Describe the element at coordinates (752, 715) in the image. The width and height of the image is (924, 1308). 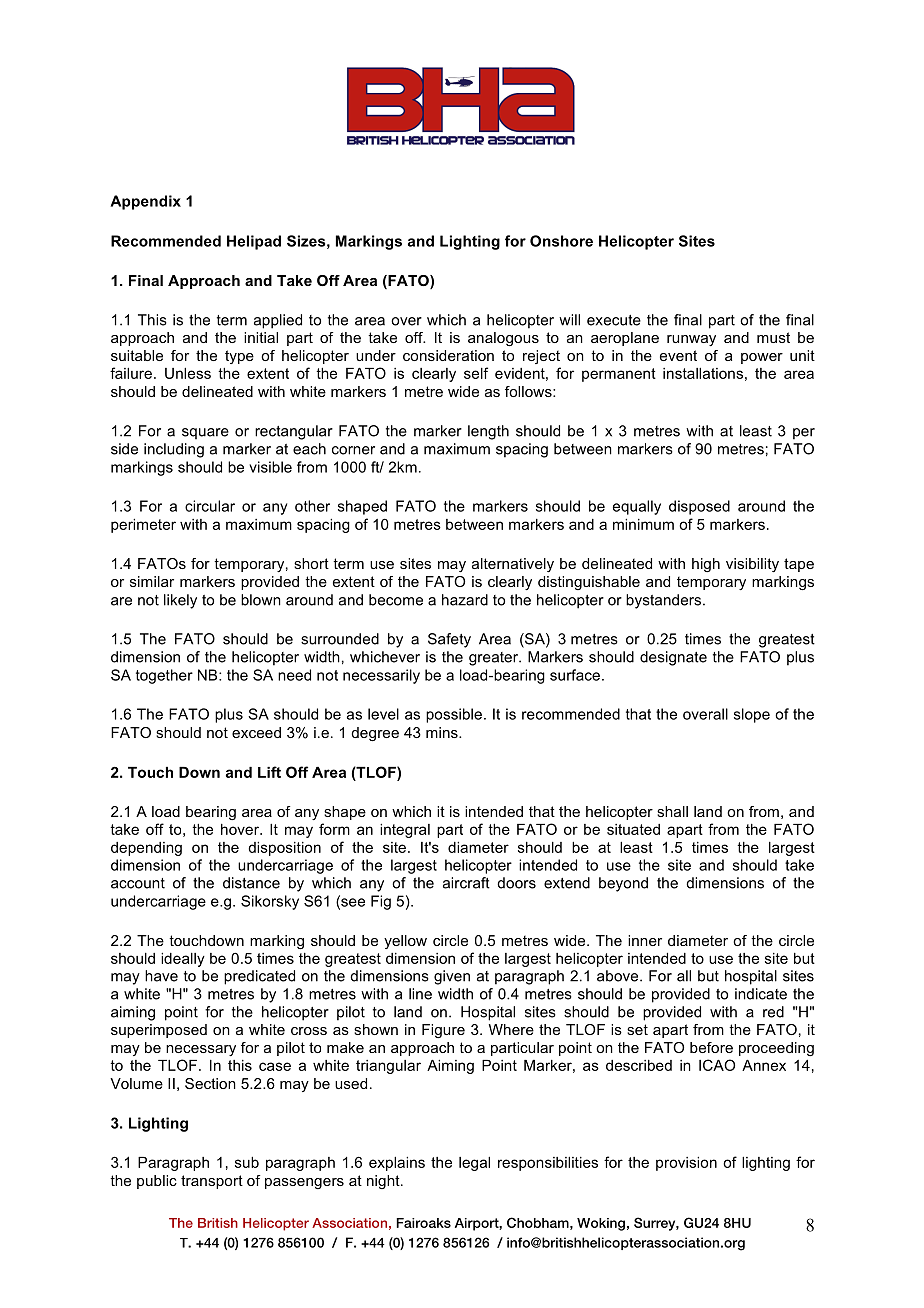
I see `slope` at that location.
